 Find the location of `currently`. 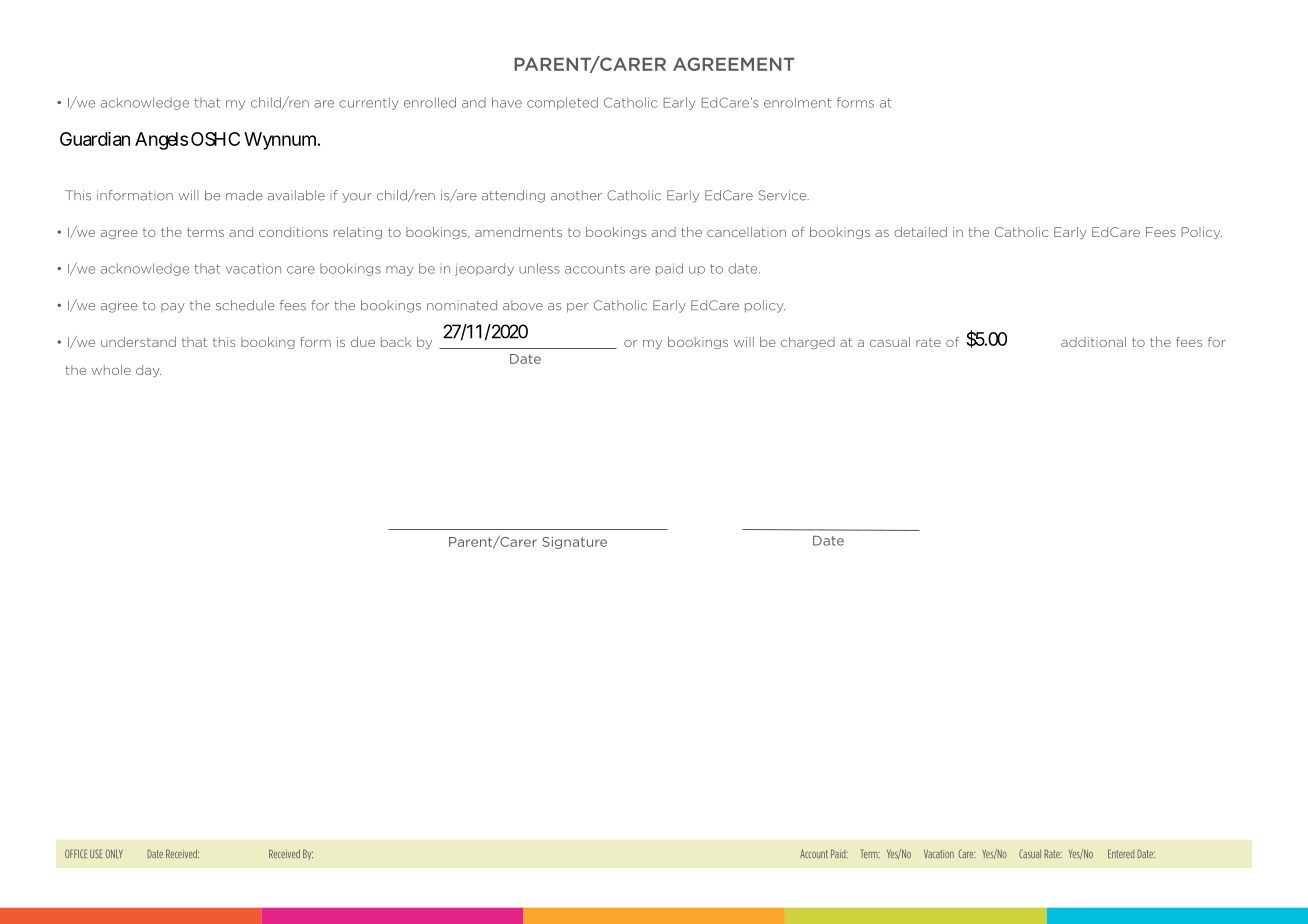

currently is located at coordinates (369, 103).
